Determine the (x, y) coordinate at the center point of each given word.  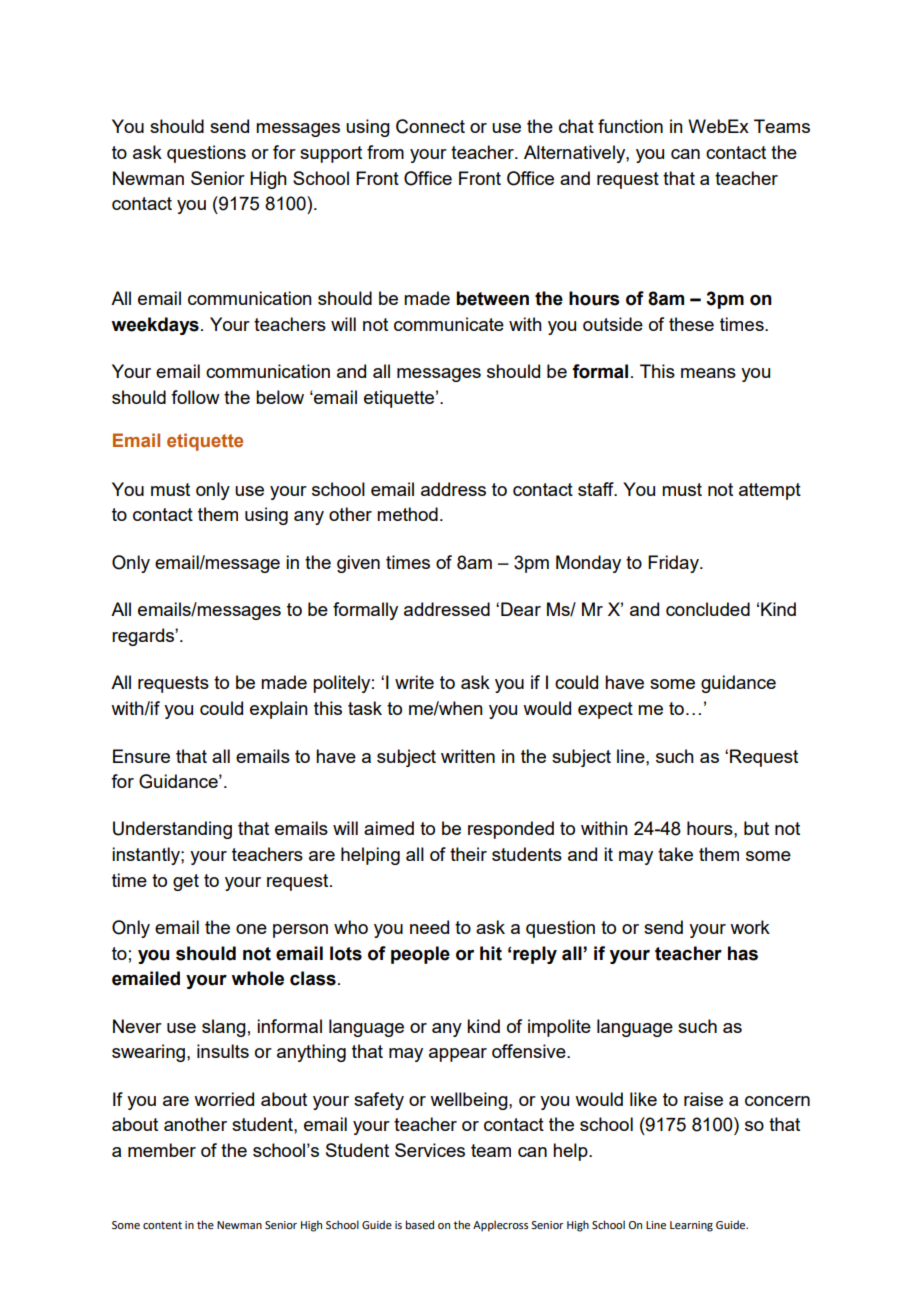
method (407, 514)
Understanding (172, 830)
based (420, 1224)
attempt (770, 491)
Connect (430, 126)
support (331, 154)
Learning (691, 1226)
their (468, 854)
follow (195, 397)
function (630, 126)
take (675, 854)
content (162, 1225)
